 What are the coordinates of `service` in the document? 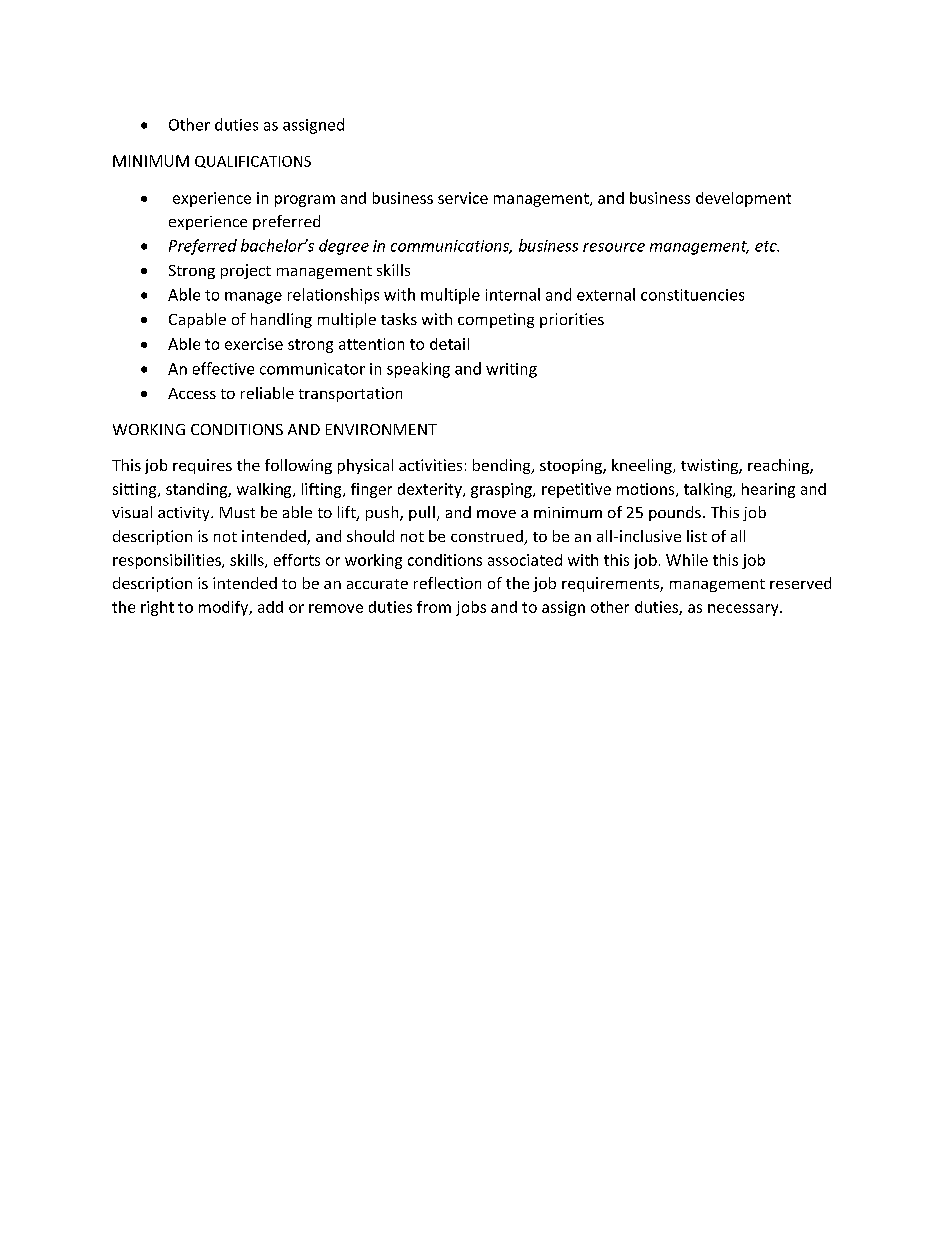 It's located at (463, 198).
